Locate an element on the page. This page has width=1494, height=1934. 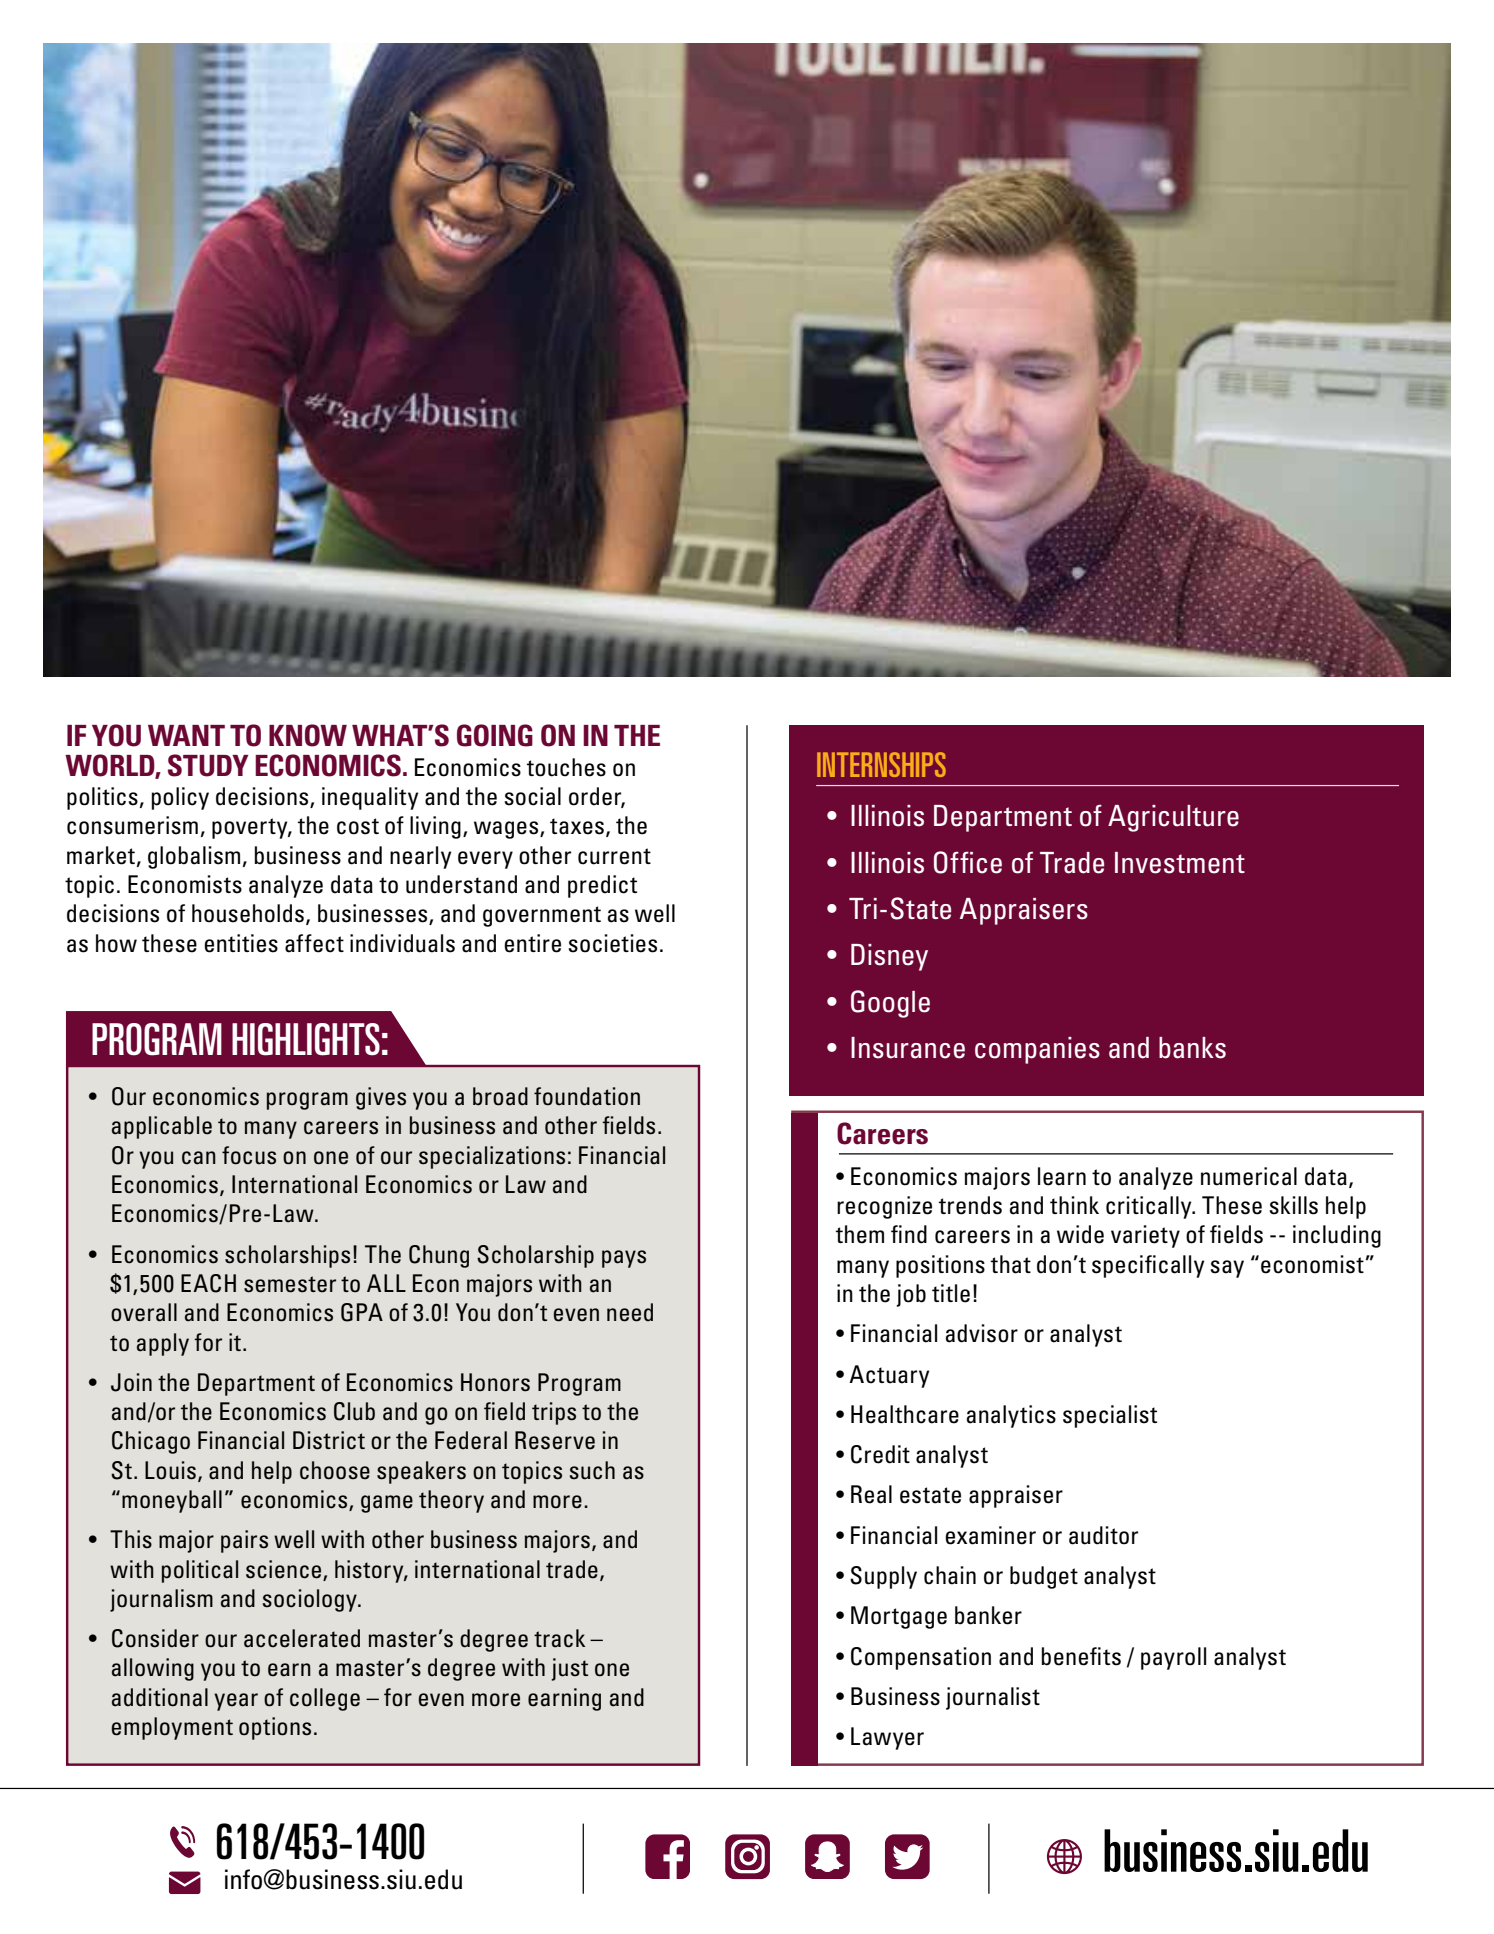
year is located at coordinates (236, 1702).
